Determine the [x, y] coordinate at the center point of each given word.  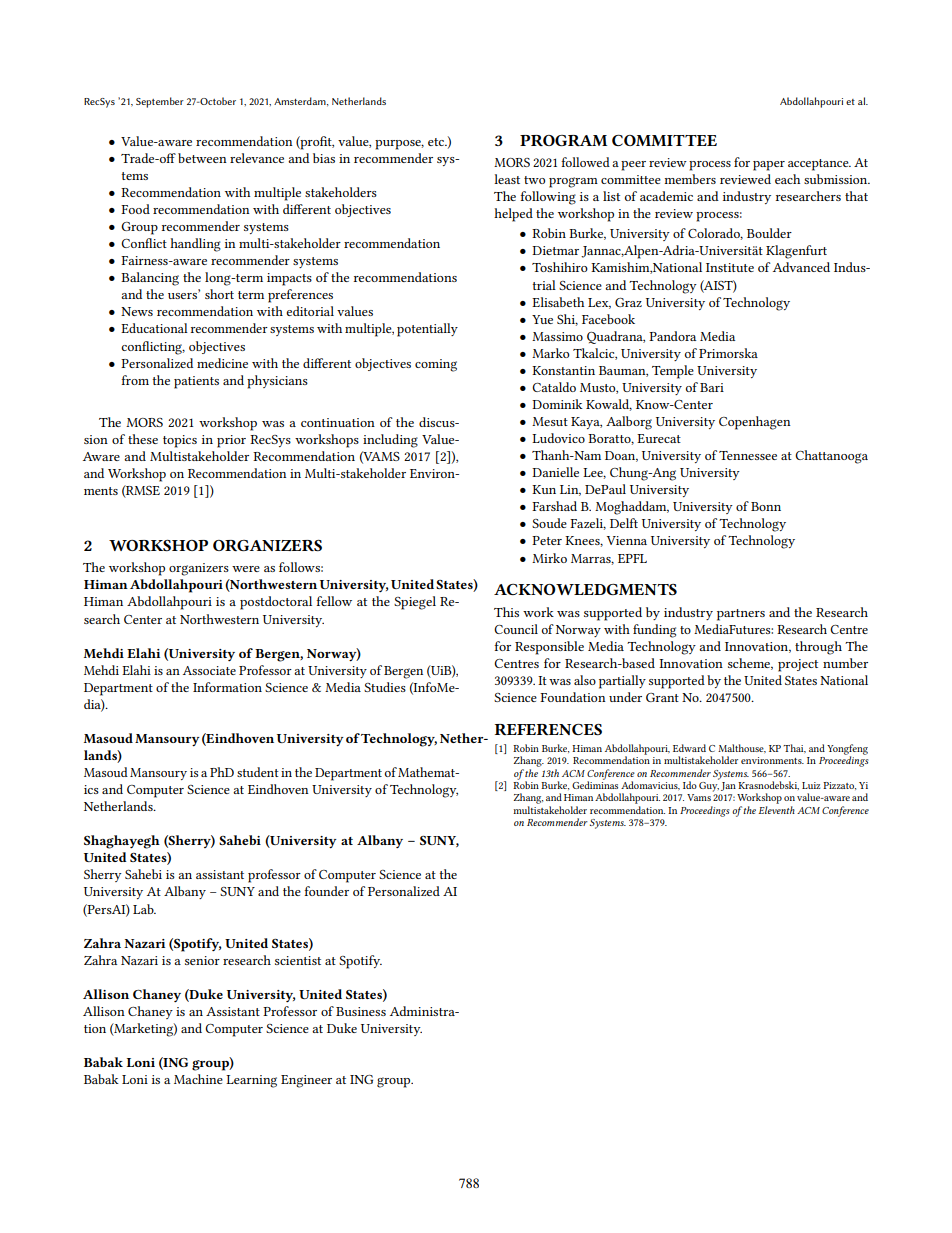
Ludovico [558, 438]
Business [361, 1011]
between [202, 158]
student [258, 772]
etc [437, 142]
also [585, 680]
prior [231, 441]
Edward [689, 748]
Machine [198, 1079]
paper [769, 166]
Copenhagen [755, 423]
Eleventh [776, 810]
